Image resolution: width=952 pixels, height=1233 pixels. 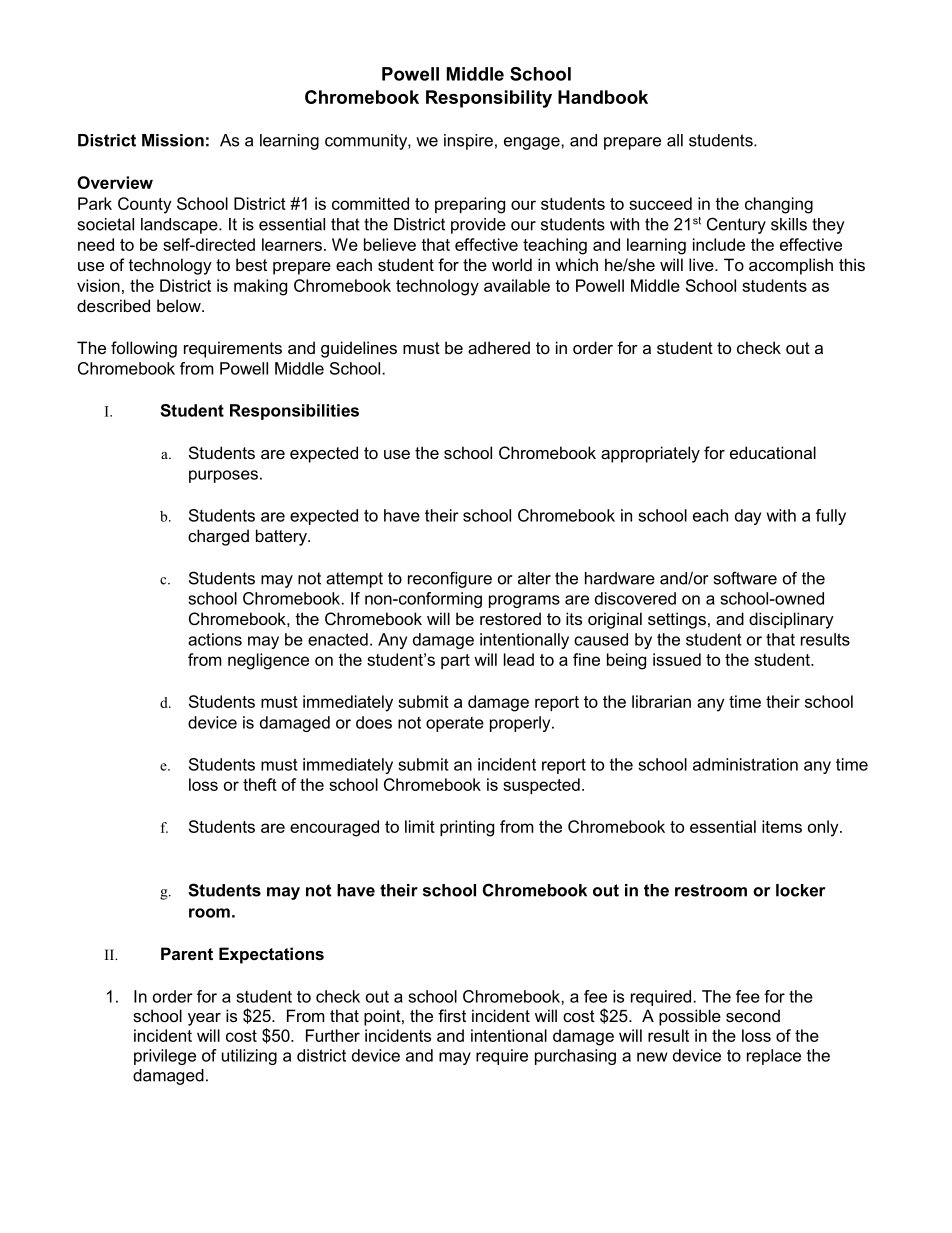 What do you see at coordinates (745, 578) in the screenshot?
I see `software` at bounding box center [745, 578].
